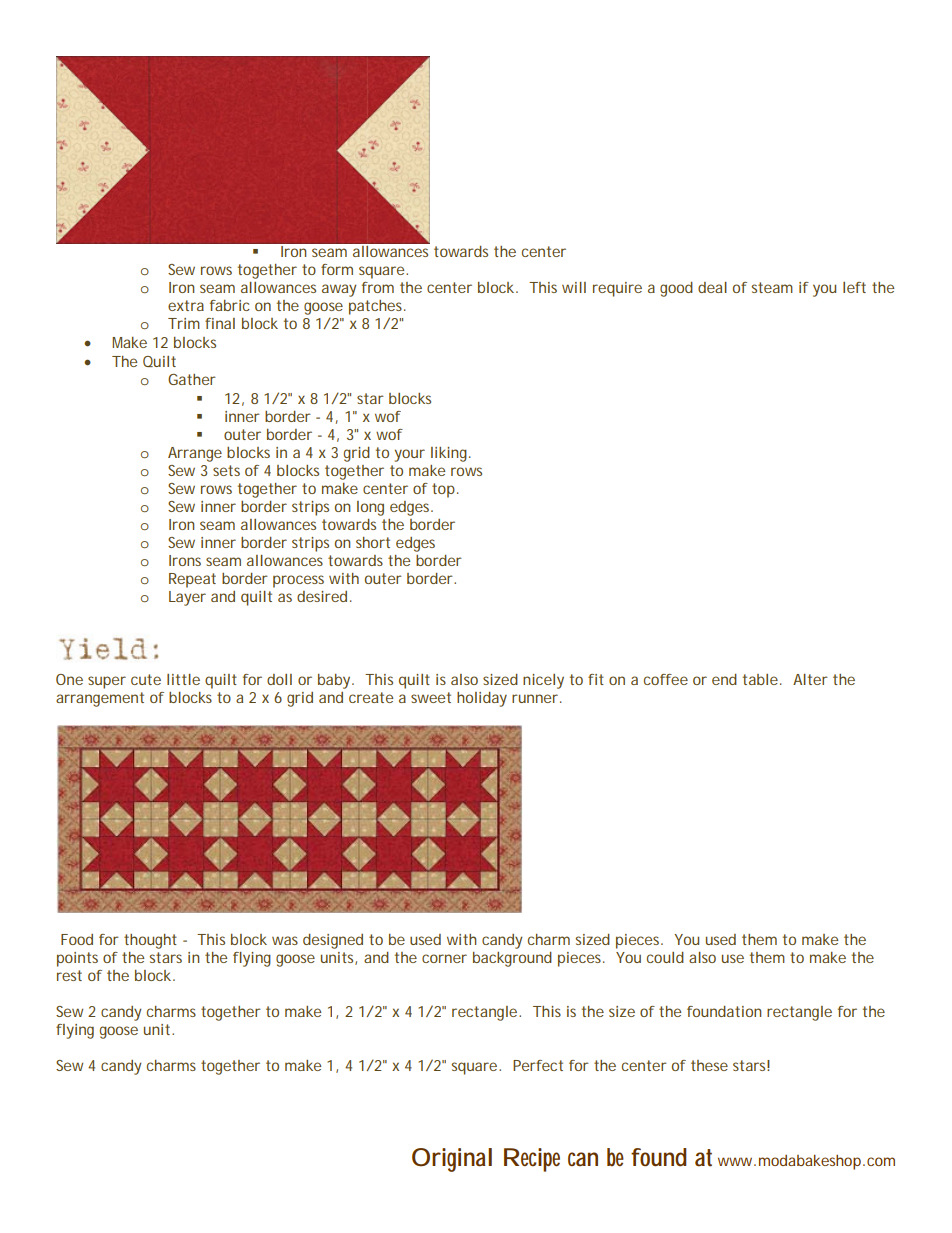 The height and width of the screenshot is (1233, 952). What do you see at coordinates (760, 679) in the screenshot?
I see `table` at bounding box center [760, 679].
